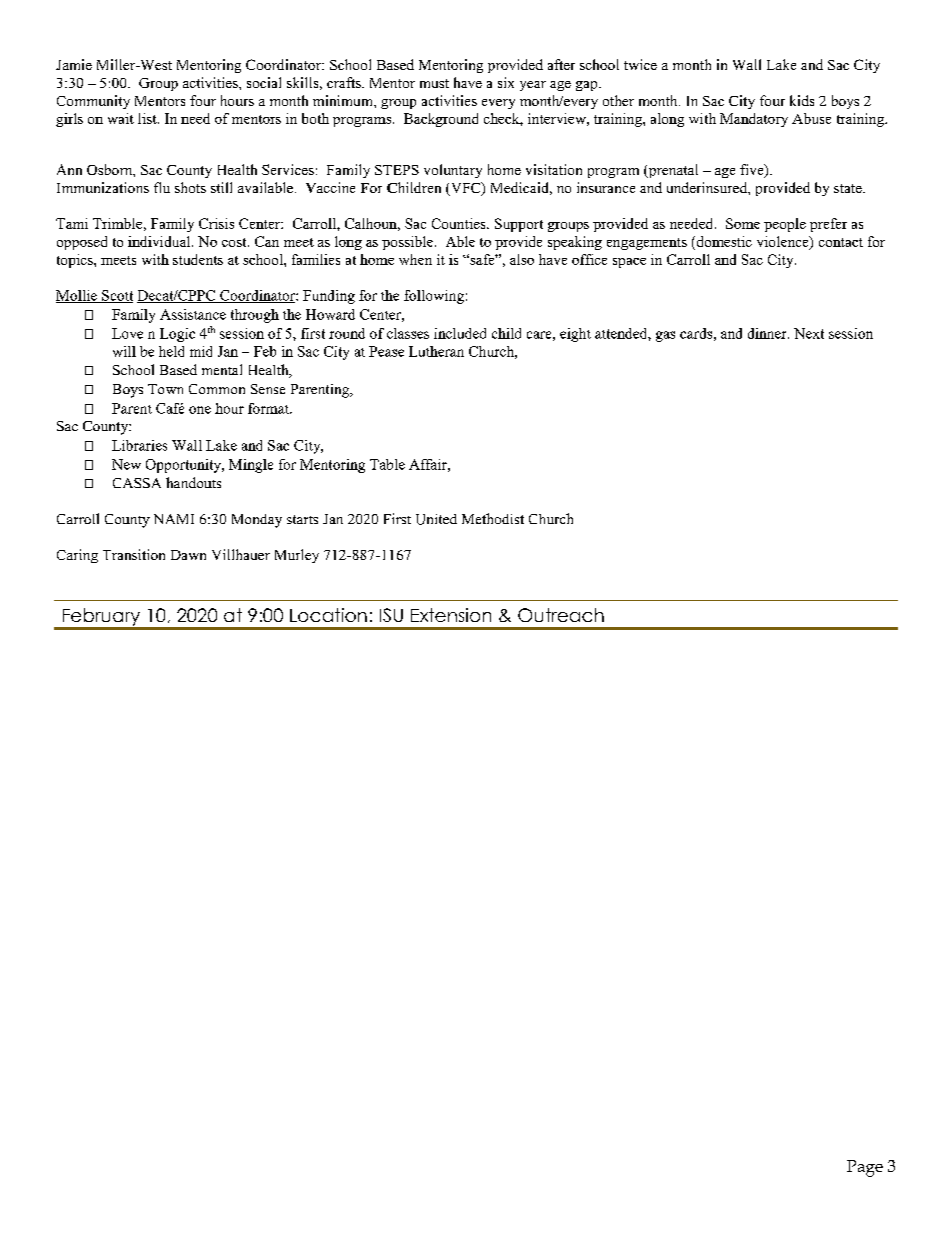  Describe the element at coordinates (865, 1168) in the screenshot. I see `Page` at that location.
